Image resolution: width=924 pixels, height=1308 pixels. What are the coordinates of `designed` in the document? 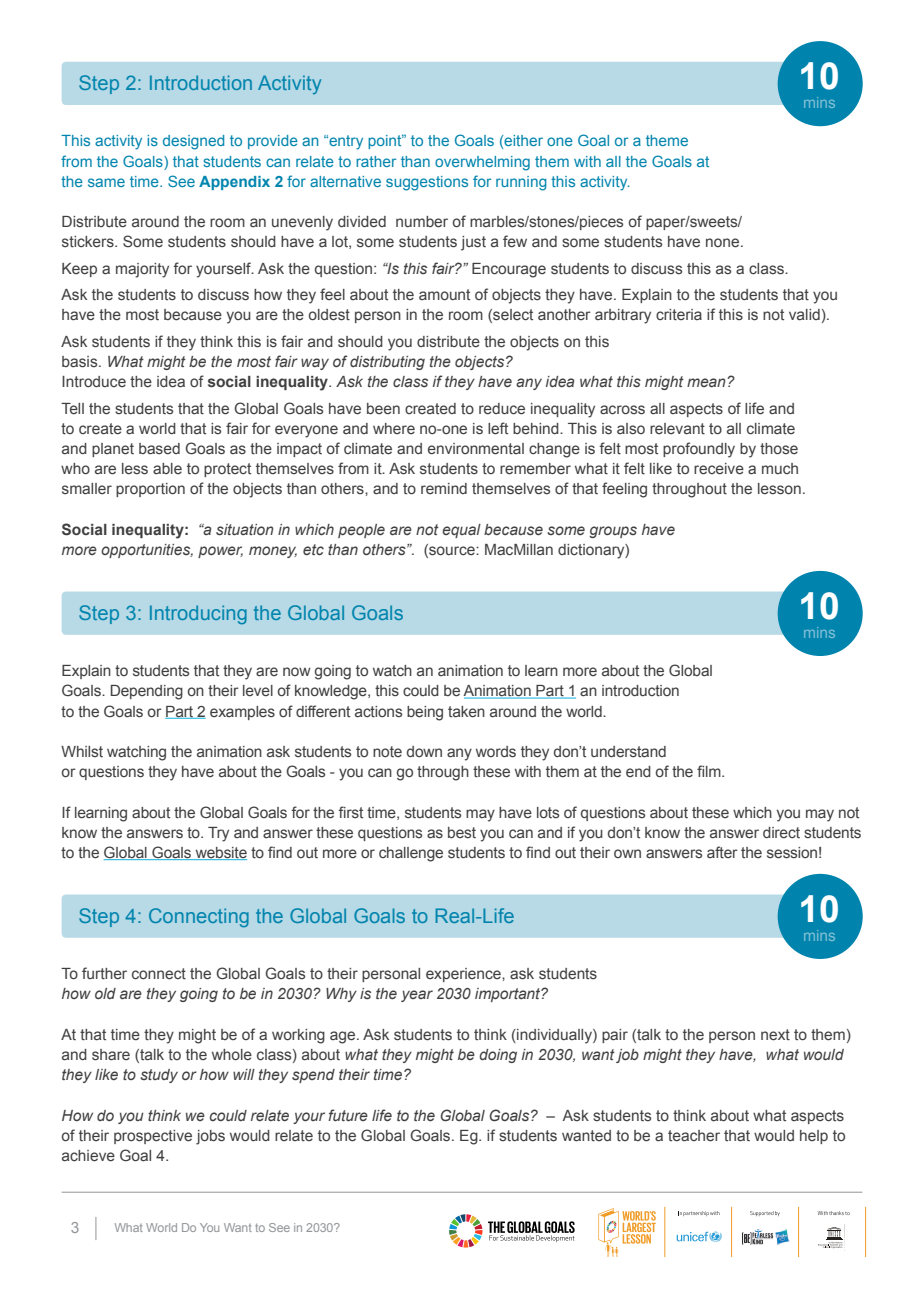 It's located at (193, 142).
